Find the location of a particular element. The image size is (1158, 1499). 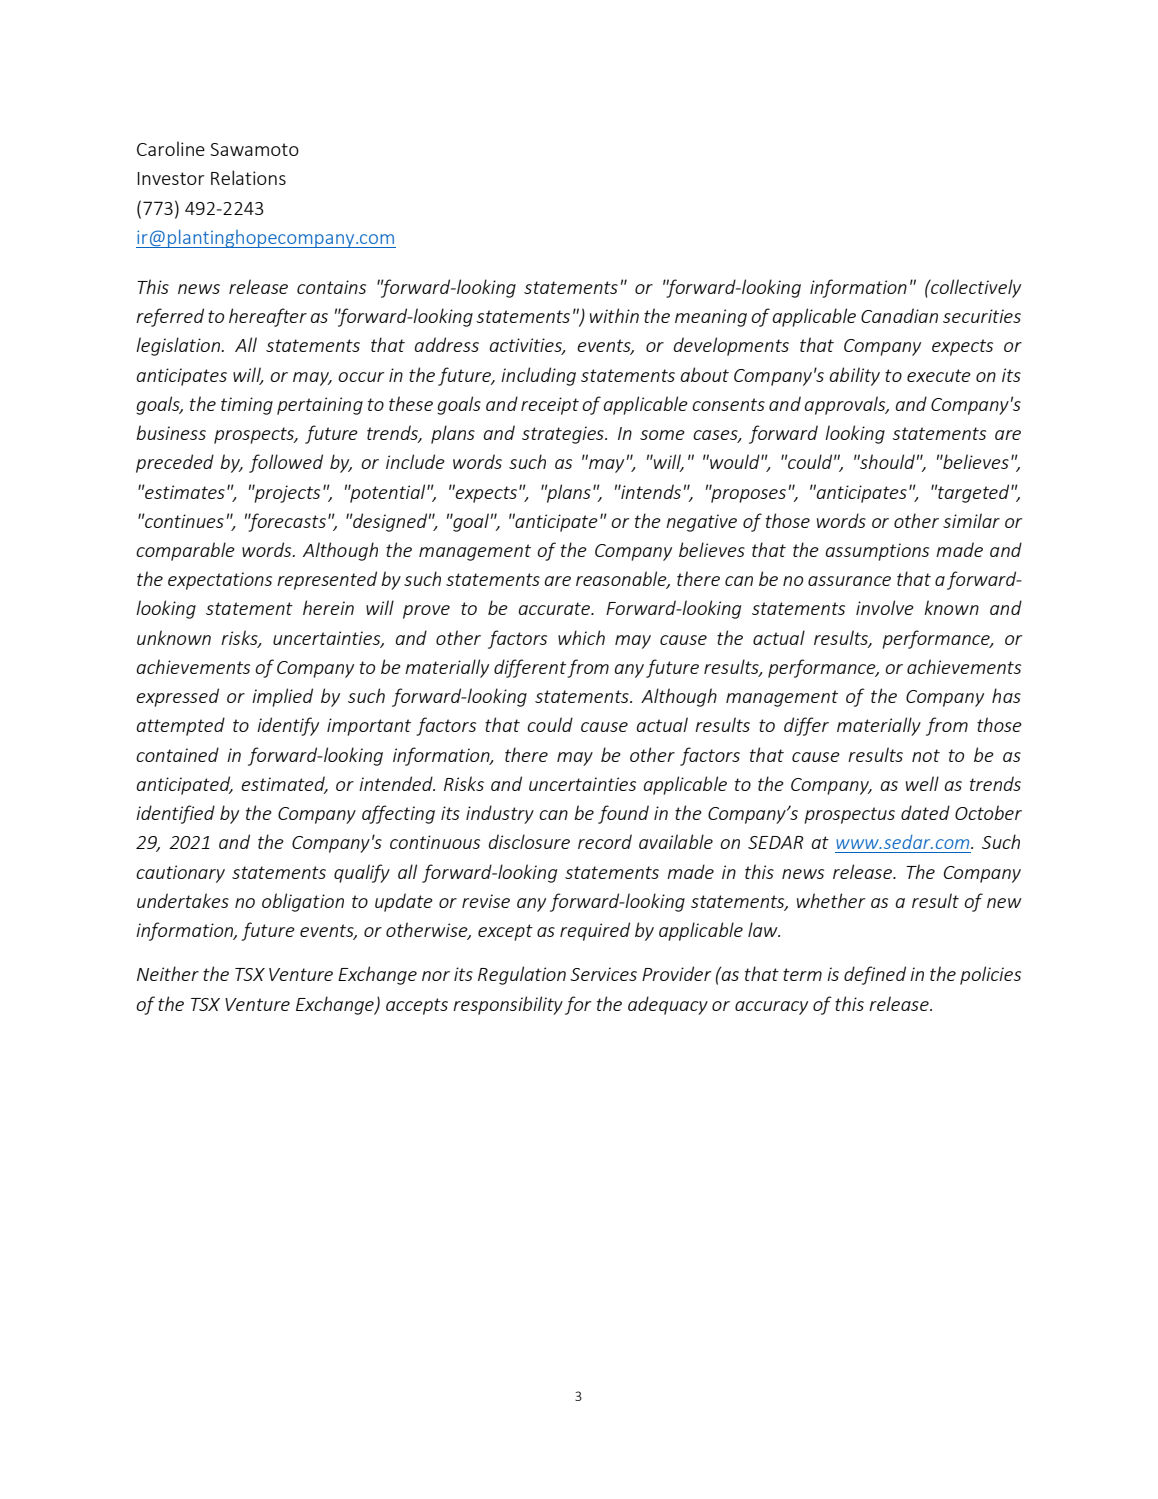

identify is located at coordinates (288, 726).
